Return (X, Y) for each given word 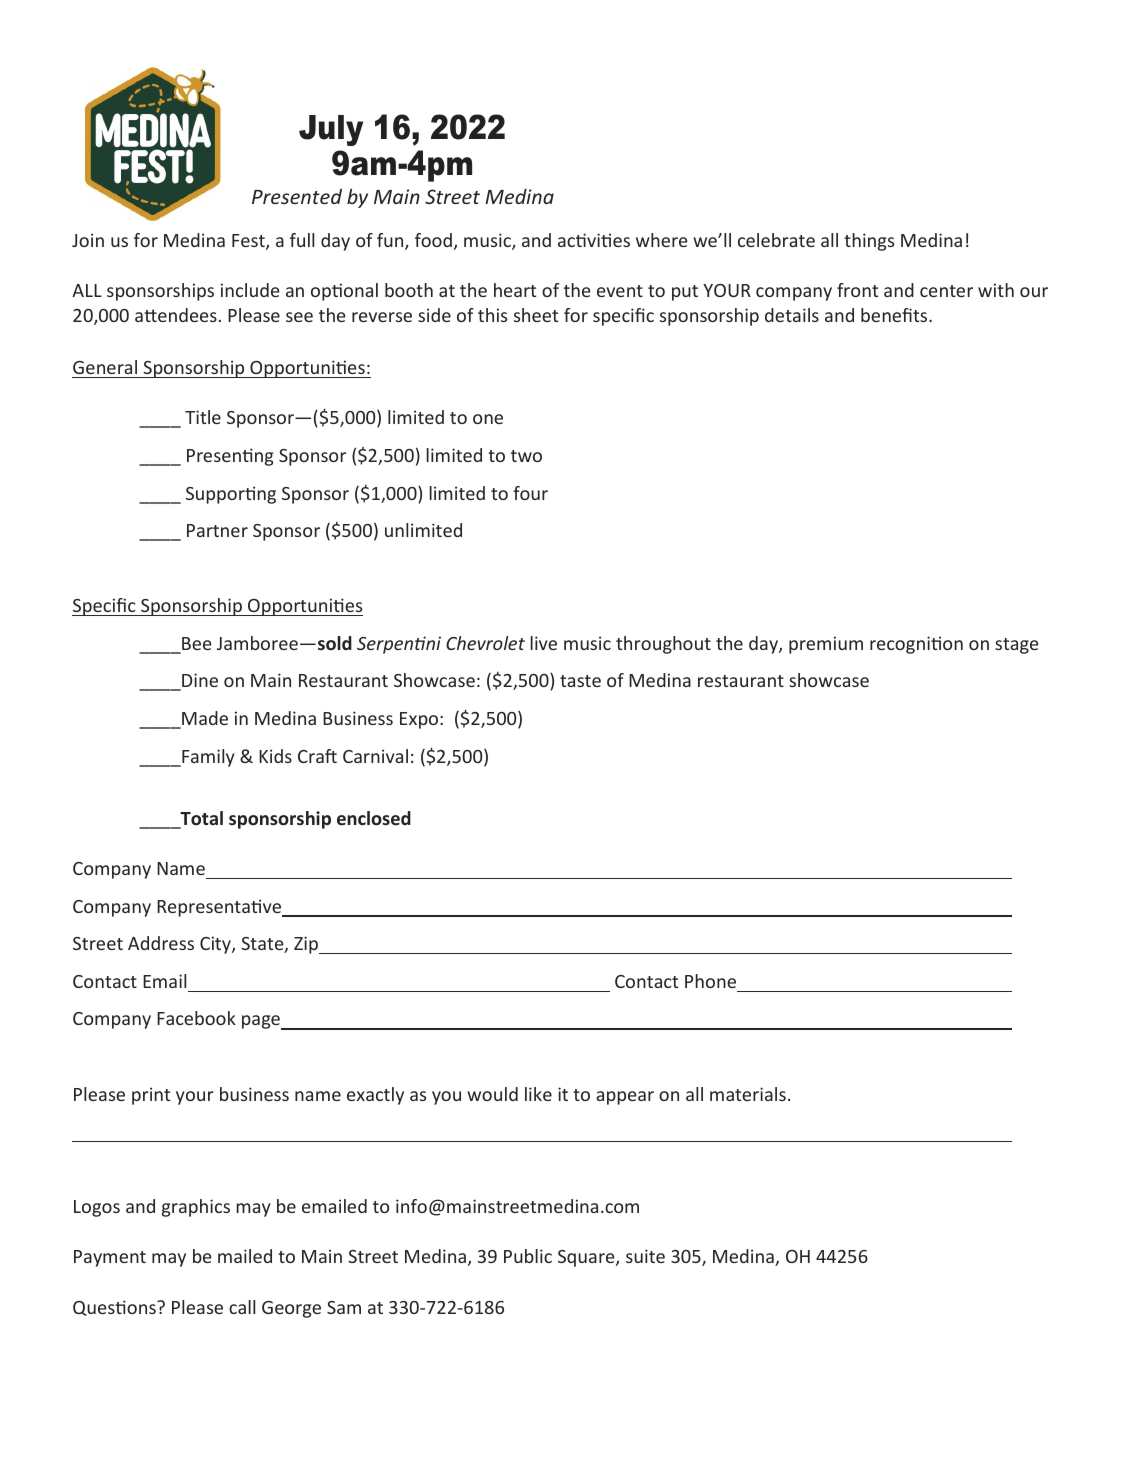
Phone (710, 981)
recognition (916, 645)
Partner (217, 530)
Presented (297, 196)
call (242, 1307)
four (530, 493)
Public (528, 1256)
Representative (220, 908)
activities (594, 240)
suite (645, 1256)
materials (748, 1094)
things (869, 242)
